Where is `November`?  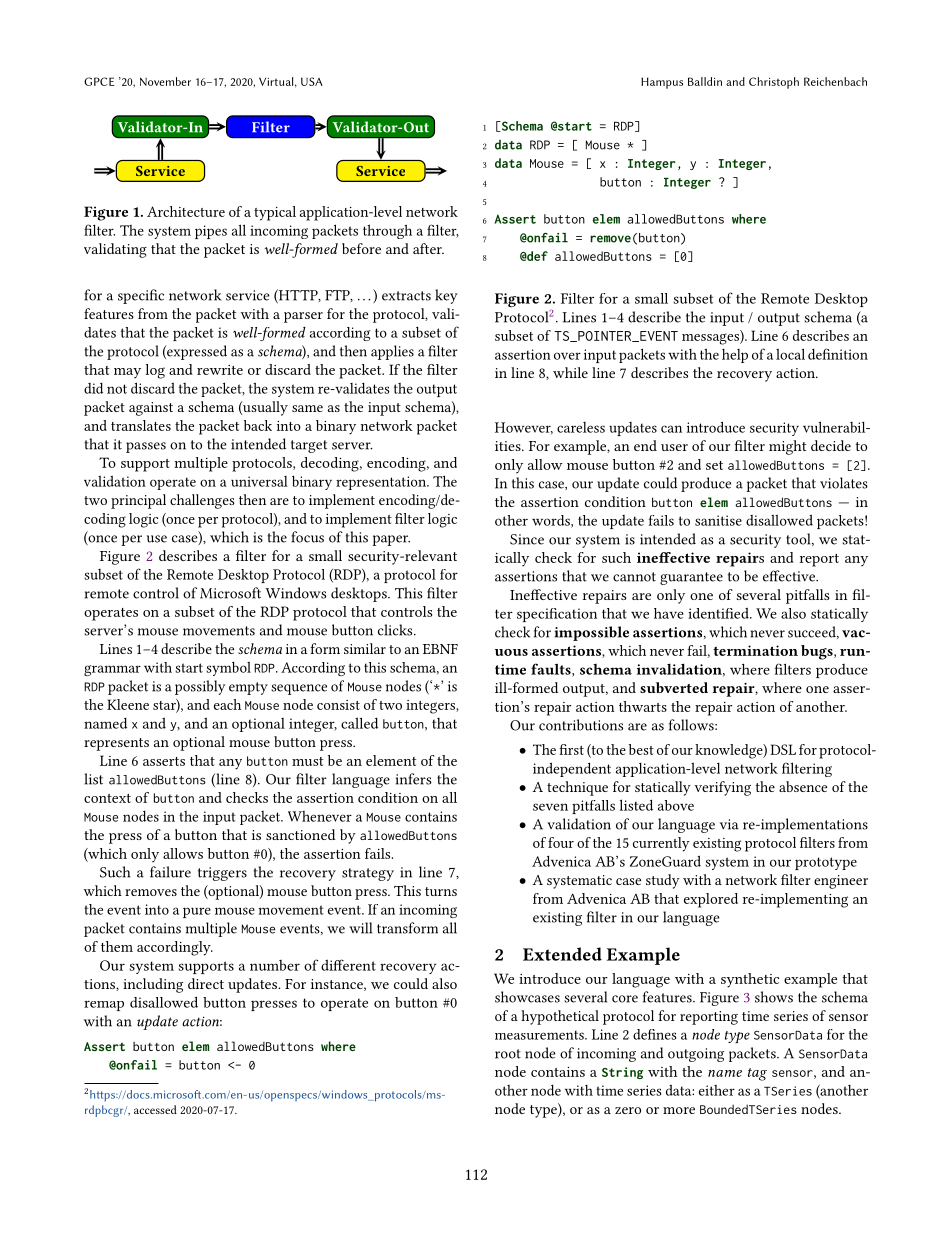 November is located at coordinates (165, 81).
